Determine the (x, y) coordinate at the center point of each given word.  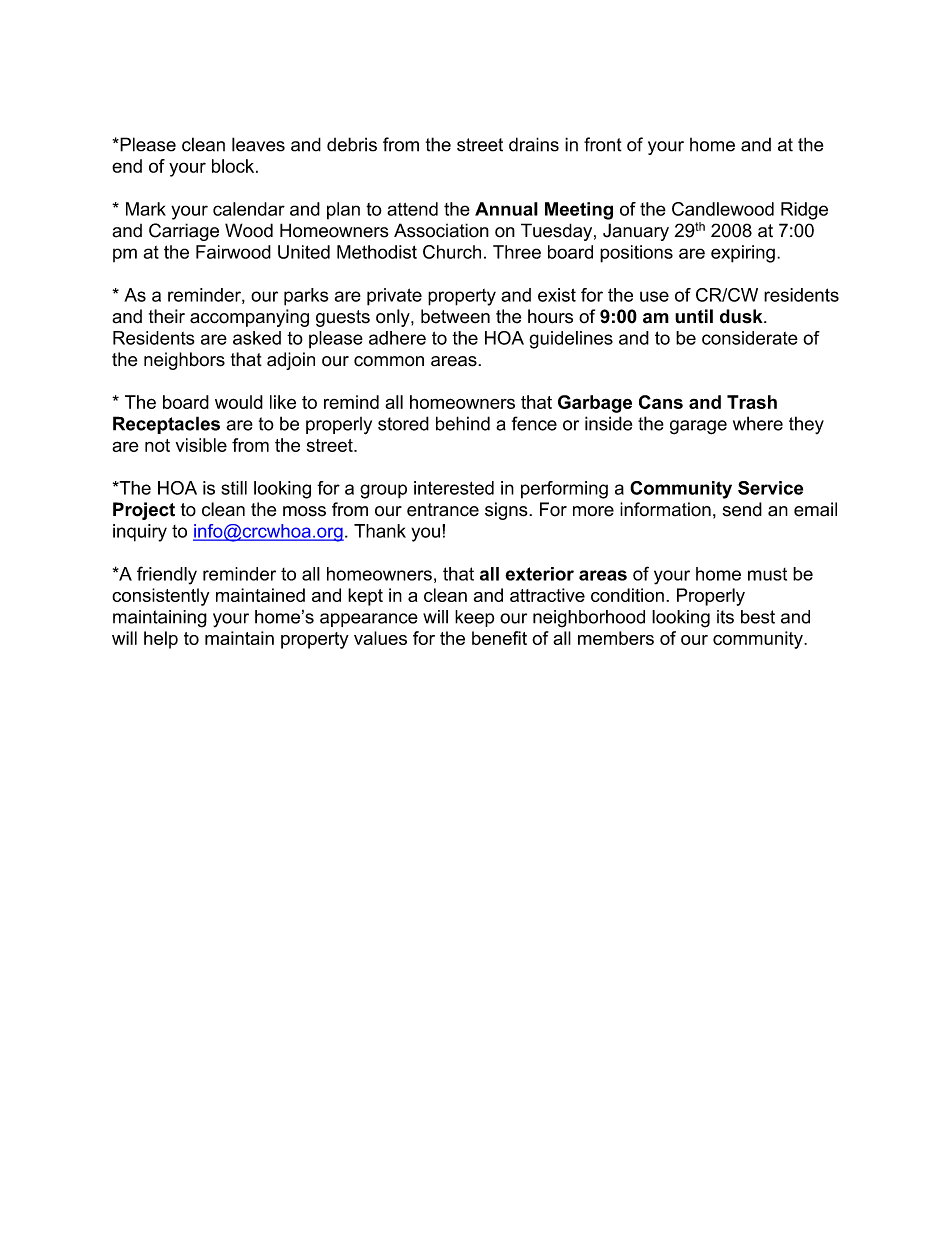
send (742, 509)
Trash (752, 402)
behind (463, 423)
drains (534, 144)
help (161, 640)
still (234, 488)
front (603, 144)
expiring (743, 254)
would (239, 402)
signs (507, 511)
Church (452, 252)
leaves (258, 144)
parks (306, 297)
